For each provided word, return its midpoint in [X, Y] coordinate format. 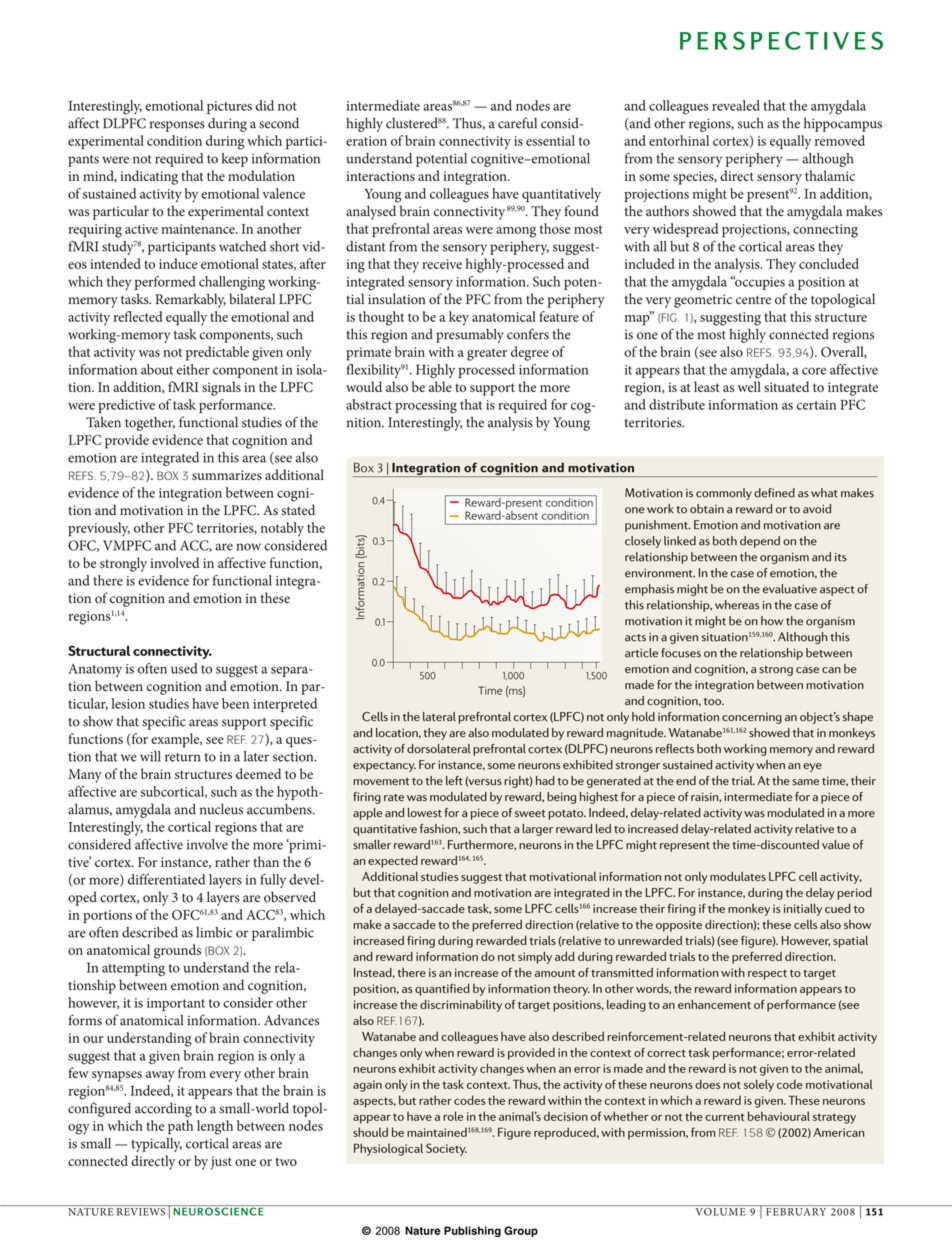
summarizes [227, 475]
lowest [425, 813]
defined [774, 493]
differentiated [166, 879]
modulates [738, 876]
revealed [736, 105]
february [796, 1212]
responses [177, 126]
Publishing [472, 1231]
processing [426, 407]
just [221, 1163]
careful [517, 123]
